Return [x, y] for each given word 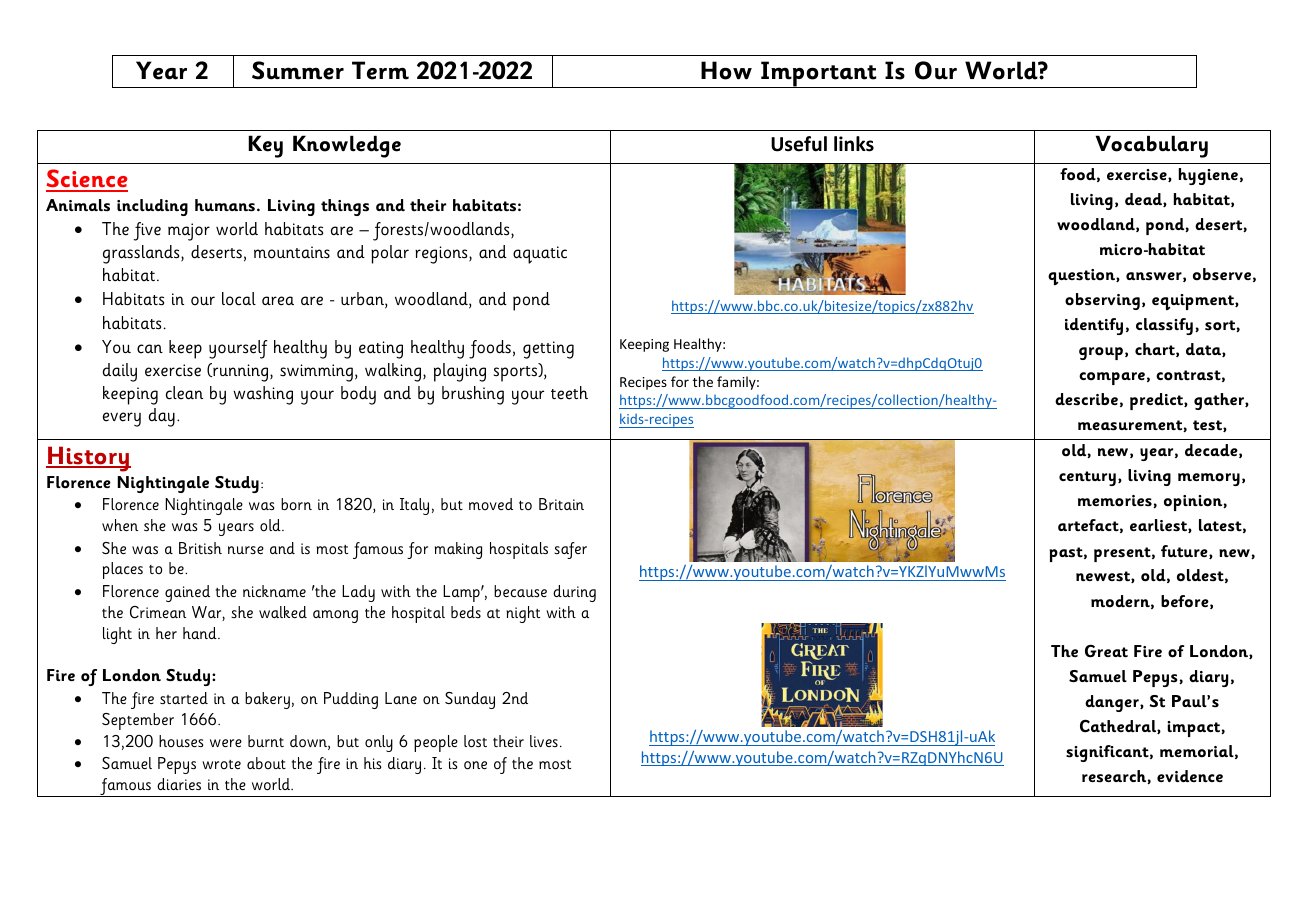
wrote [221, 764]
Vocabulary [1152, 146]
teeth [569, 393]
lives [544, 741]
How [726, 70]
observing [1102, 301]
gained [187, 593]
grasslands [142, 254]
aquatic [540, 255]
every [122, 419]
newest [1104, 577]
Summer [298, 70]
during [574, 593]
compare [1112, 378]
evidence [1190, 776]
